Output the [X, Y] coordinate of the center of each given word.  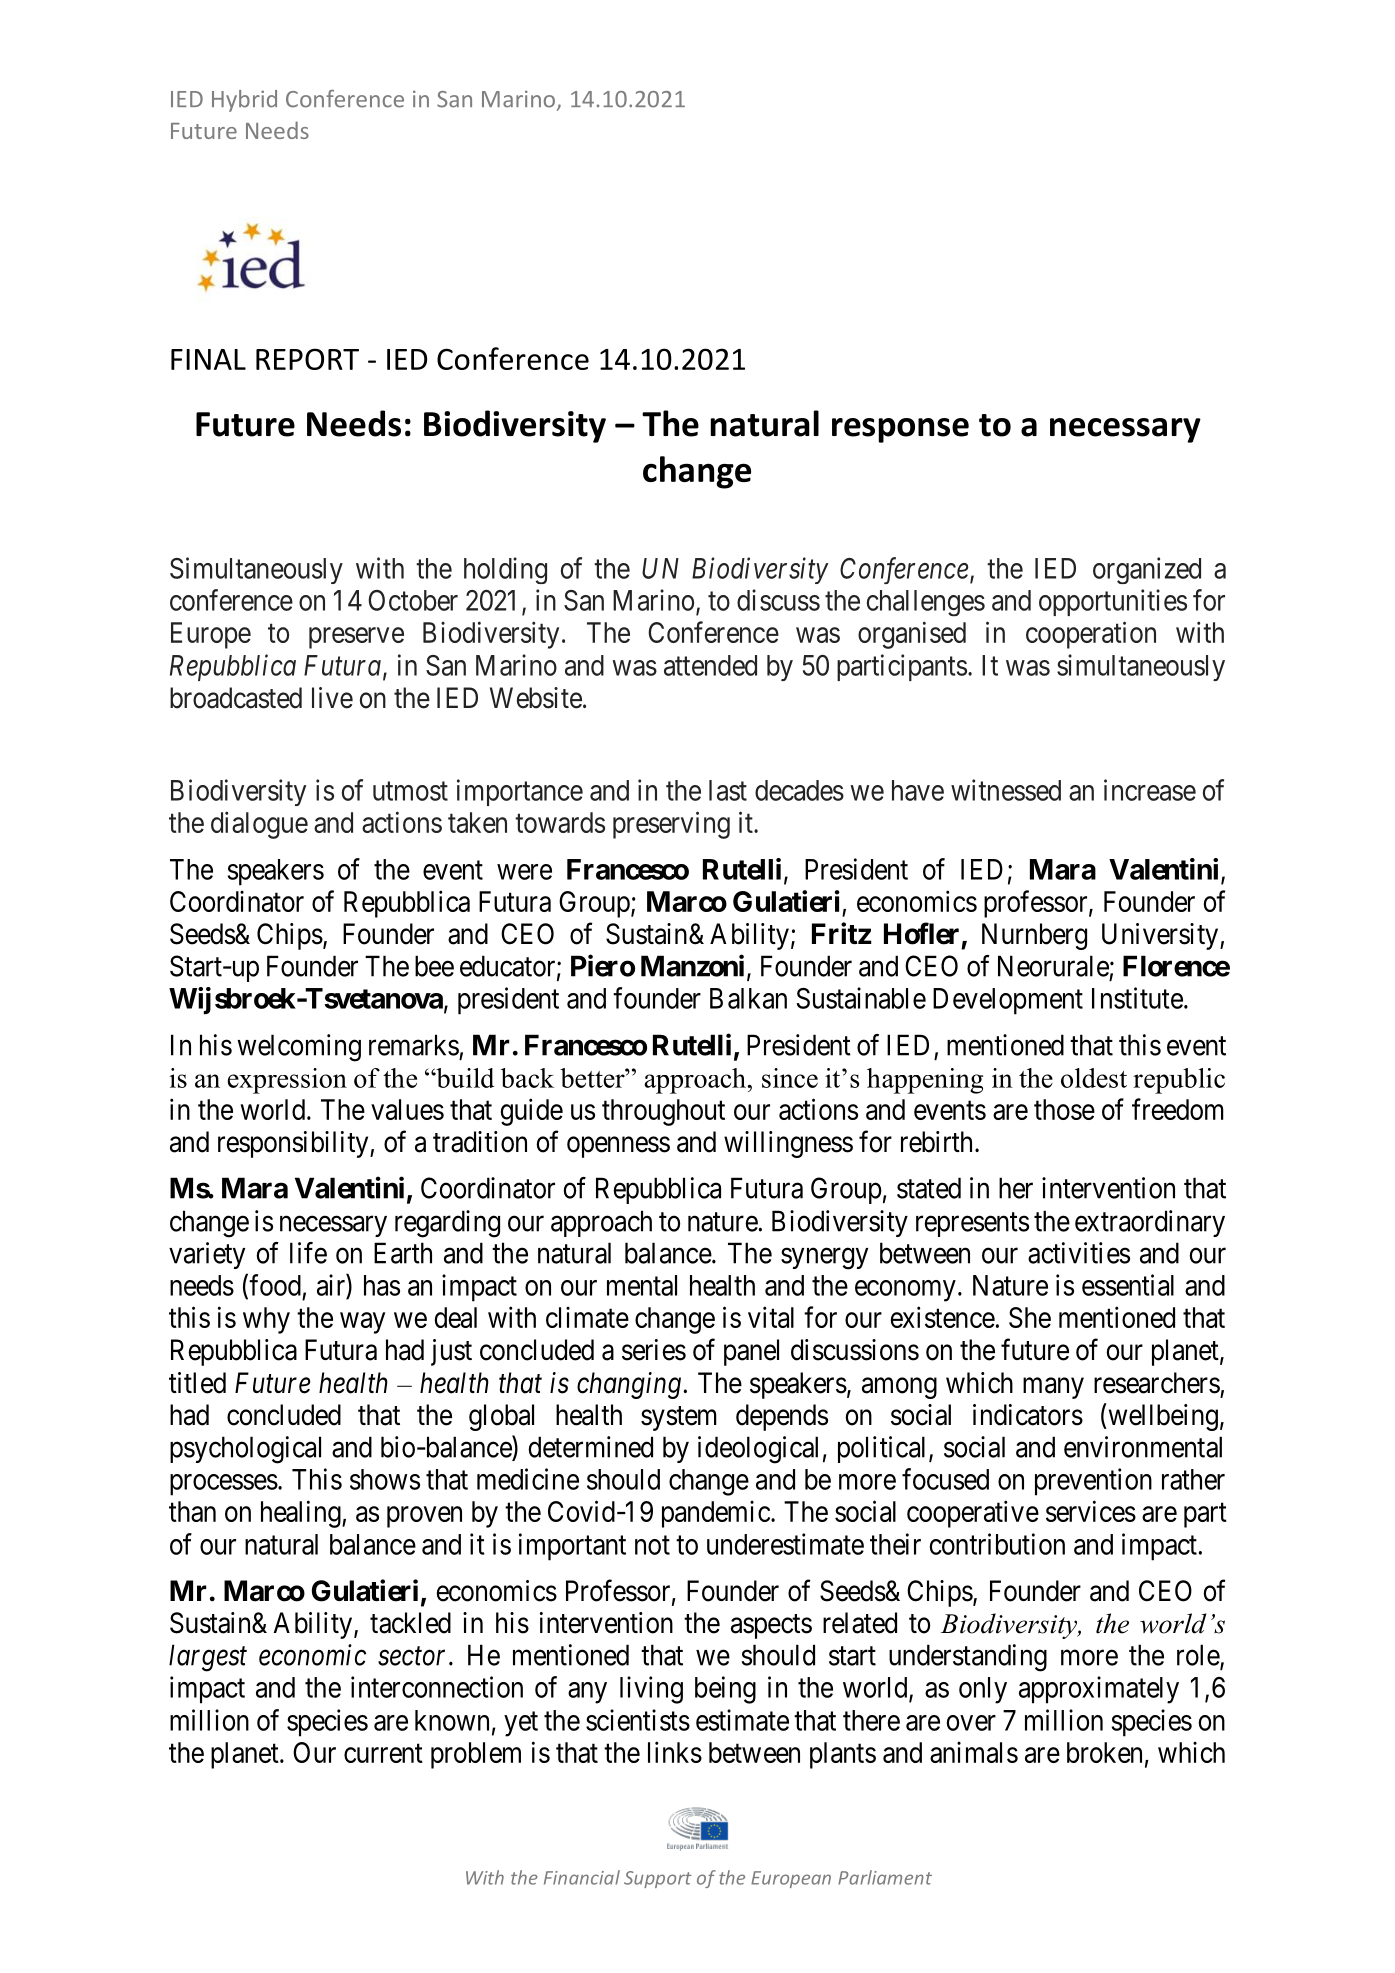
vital [771, 1317]
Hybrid [244, 101]
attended [710, 665]
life [308, 1253]
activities [1079, 1253]
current [383, 1753]
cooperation [1091, 635]
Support [658, 1879]
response [900, 430]
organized [1147, 570]
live [332, 698]
